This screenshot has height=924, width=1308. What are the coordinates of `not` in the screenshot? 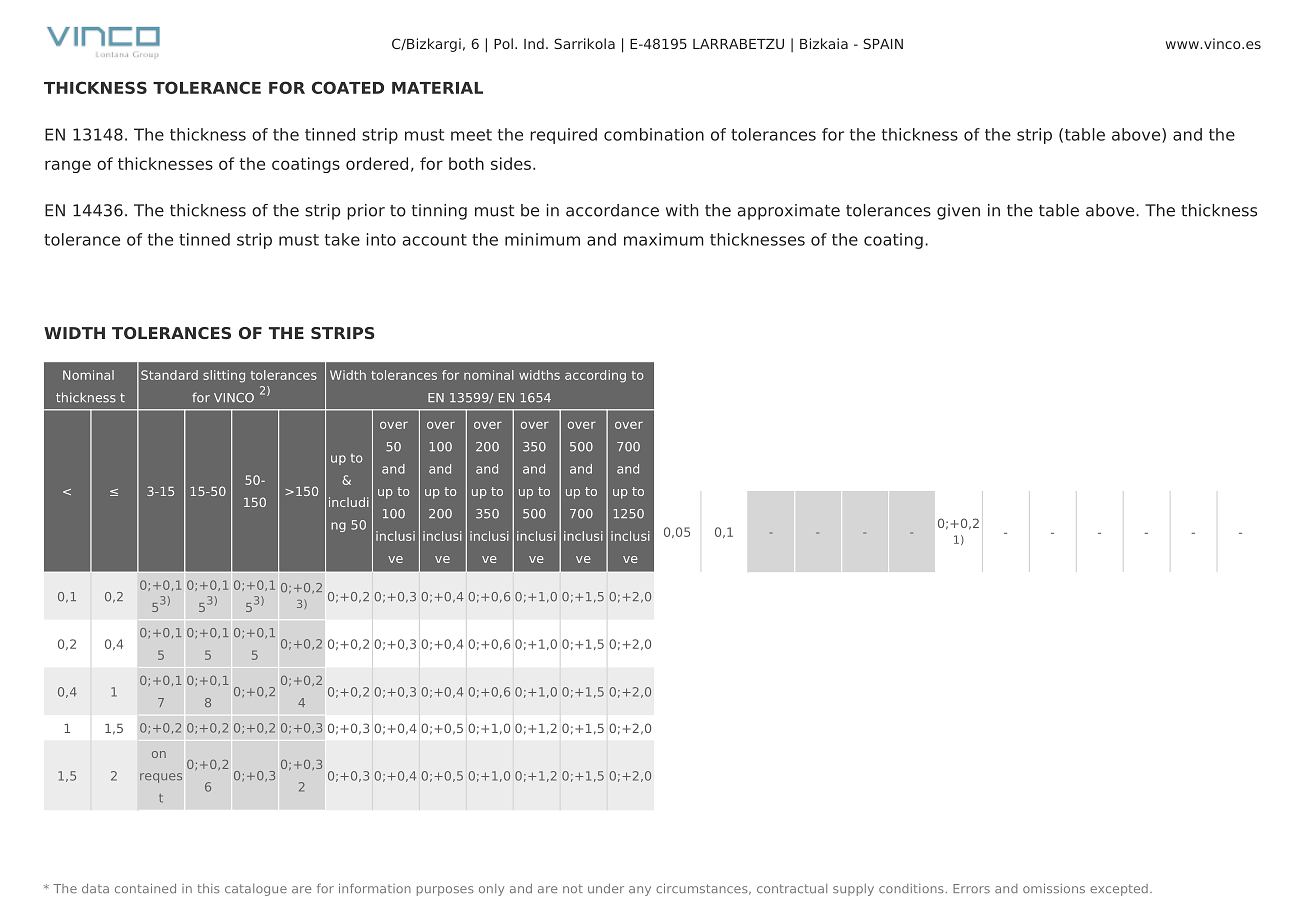 It's located at (573, 888).
